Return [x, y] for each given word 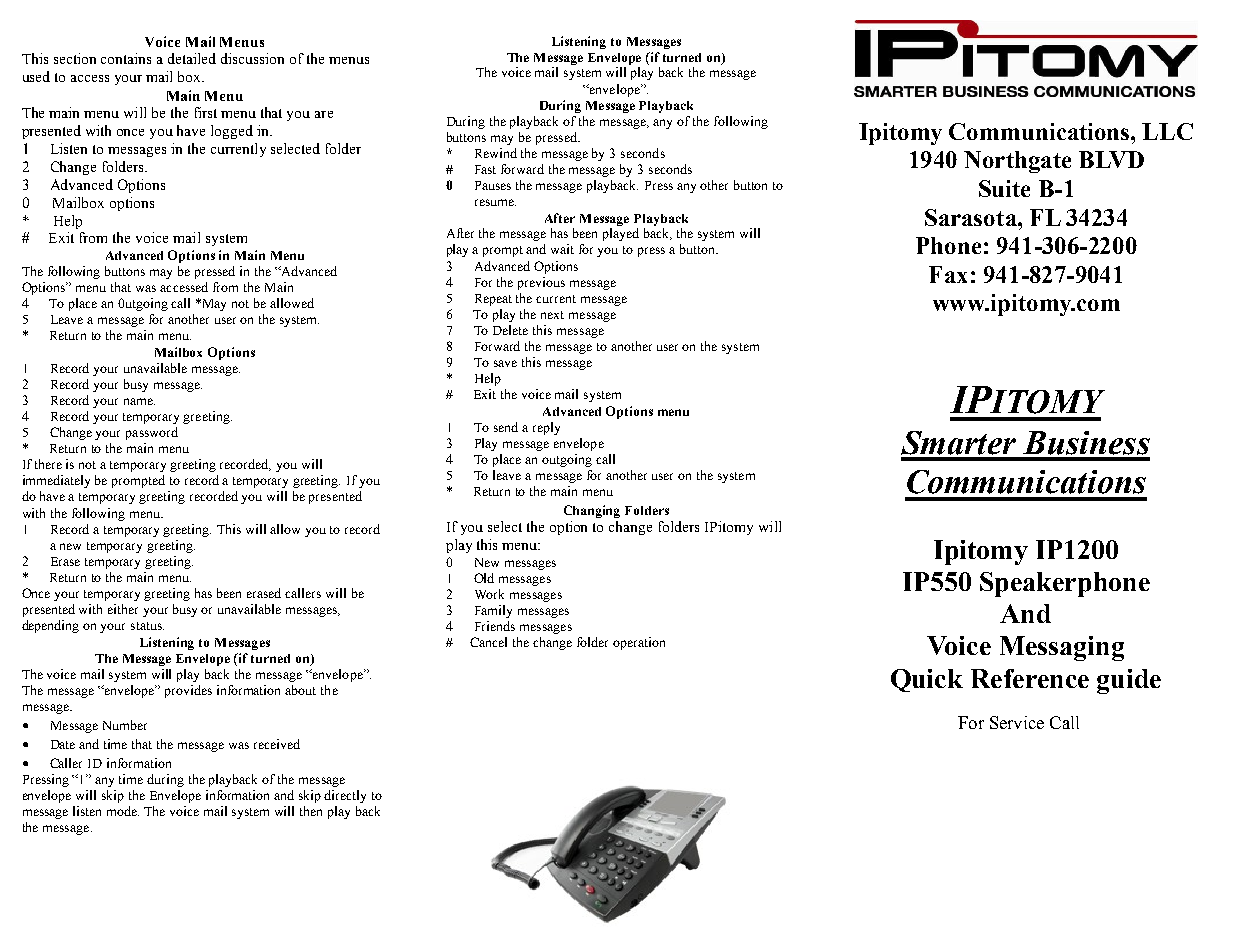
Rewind [496, 153]
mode [123, 811]
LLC [1167, 131]
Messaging [1062, 648]
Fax [948, 274]
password [152, 433]
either [123, 609]
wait [562, 249]
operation [639, 643]
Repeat [493, 300]
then [311, 811]
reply [546, 428]
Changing [592, 511]
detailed [192, 58]
